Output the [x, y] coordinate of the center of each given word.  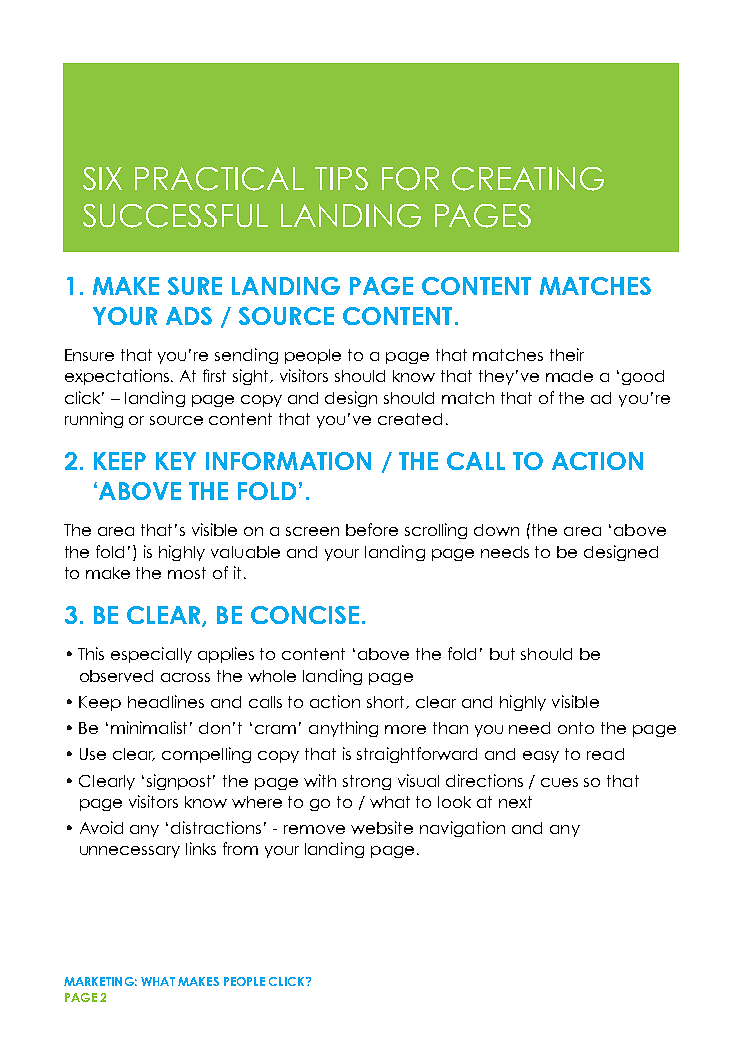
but [502, 654]
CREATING [528, 179]
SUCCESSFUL [175, 216]
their [567, 354]
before [372, 529]
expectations [118, 377]
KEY [176, 461]
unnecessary [130, 852]
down [496, 530]
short [387, 702]
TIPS [341, 179]
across [185, 677]
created [410, 419]
